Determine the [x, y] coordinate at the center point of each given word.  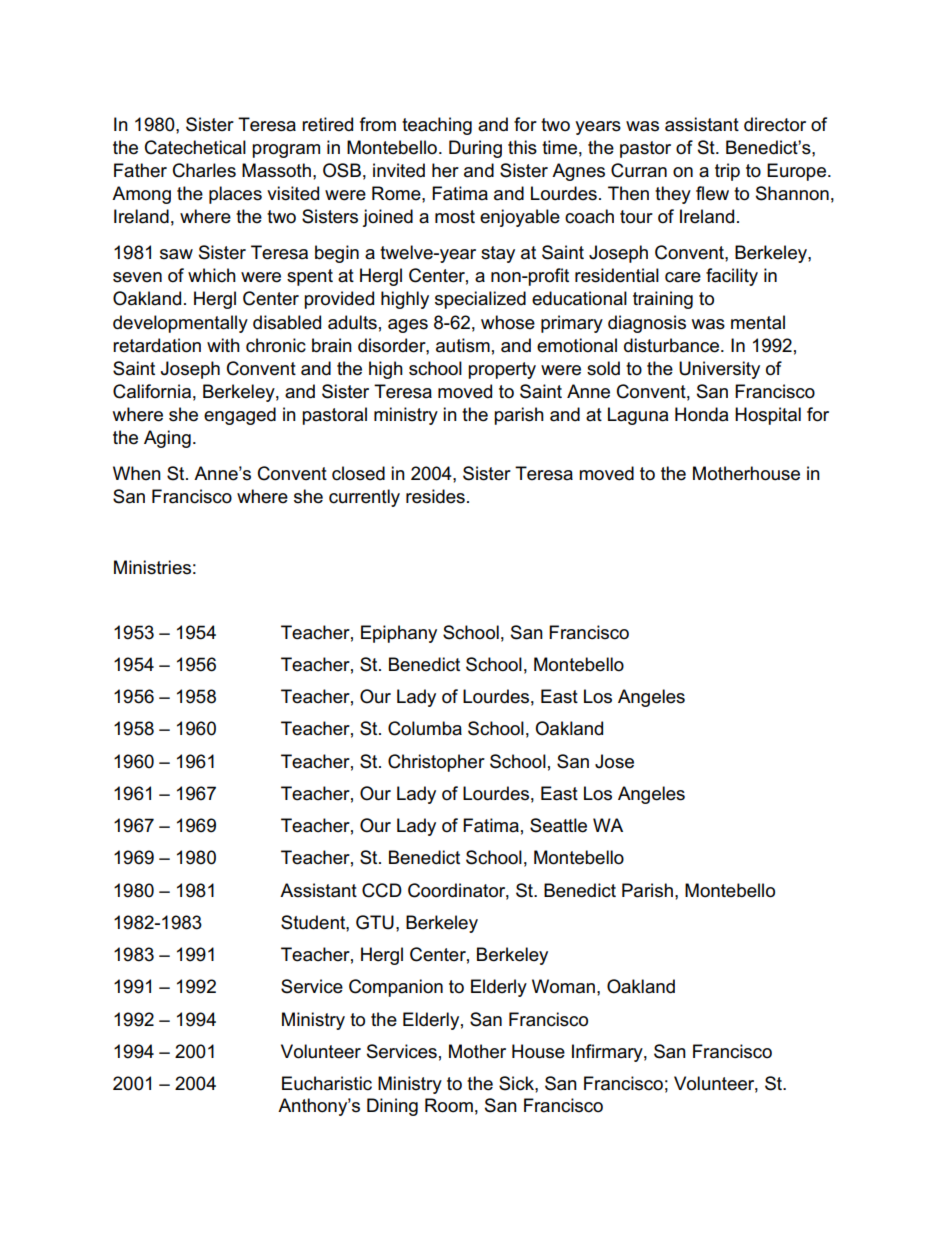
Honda [701, 414]
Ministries [152, 567]
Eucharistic [327, 1083]
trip [727, 172]
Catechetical [195, 147]
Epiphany [399, 634]
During [475, 149]
